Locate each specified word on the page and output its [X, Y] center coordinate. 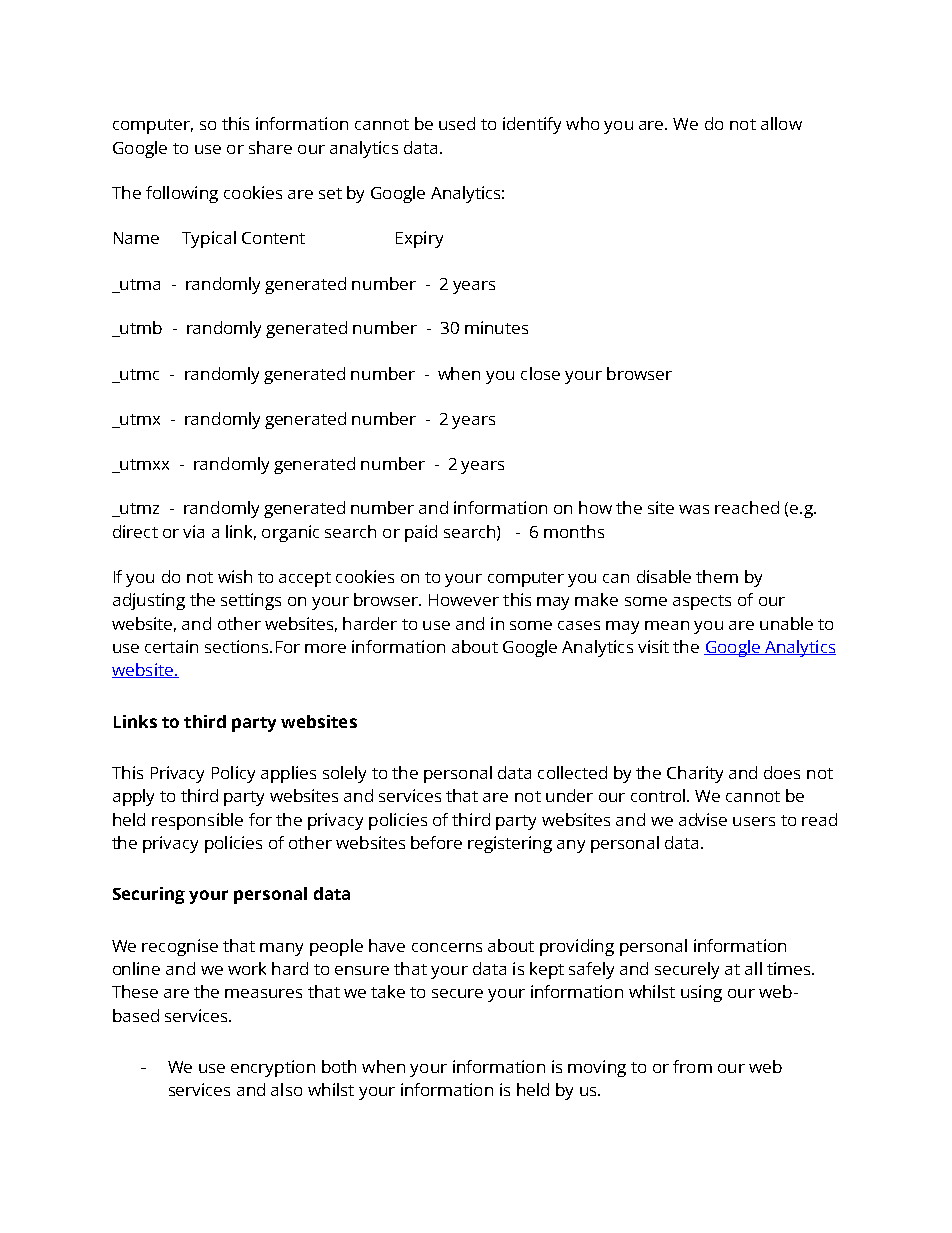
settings [251, 601]
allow [781, 123]
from [692, 1066]
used [457, 123]
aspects [702, 602]
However [464, 600]
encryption [273, 1068]
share [270, 147]
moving [597, 1068]
